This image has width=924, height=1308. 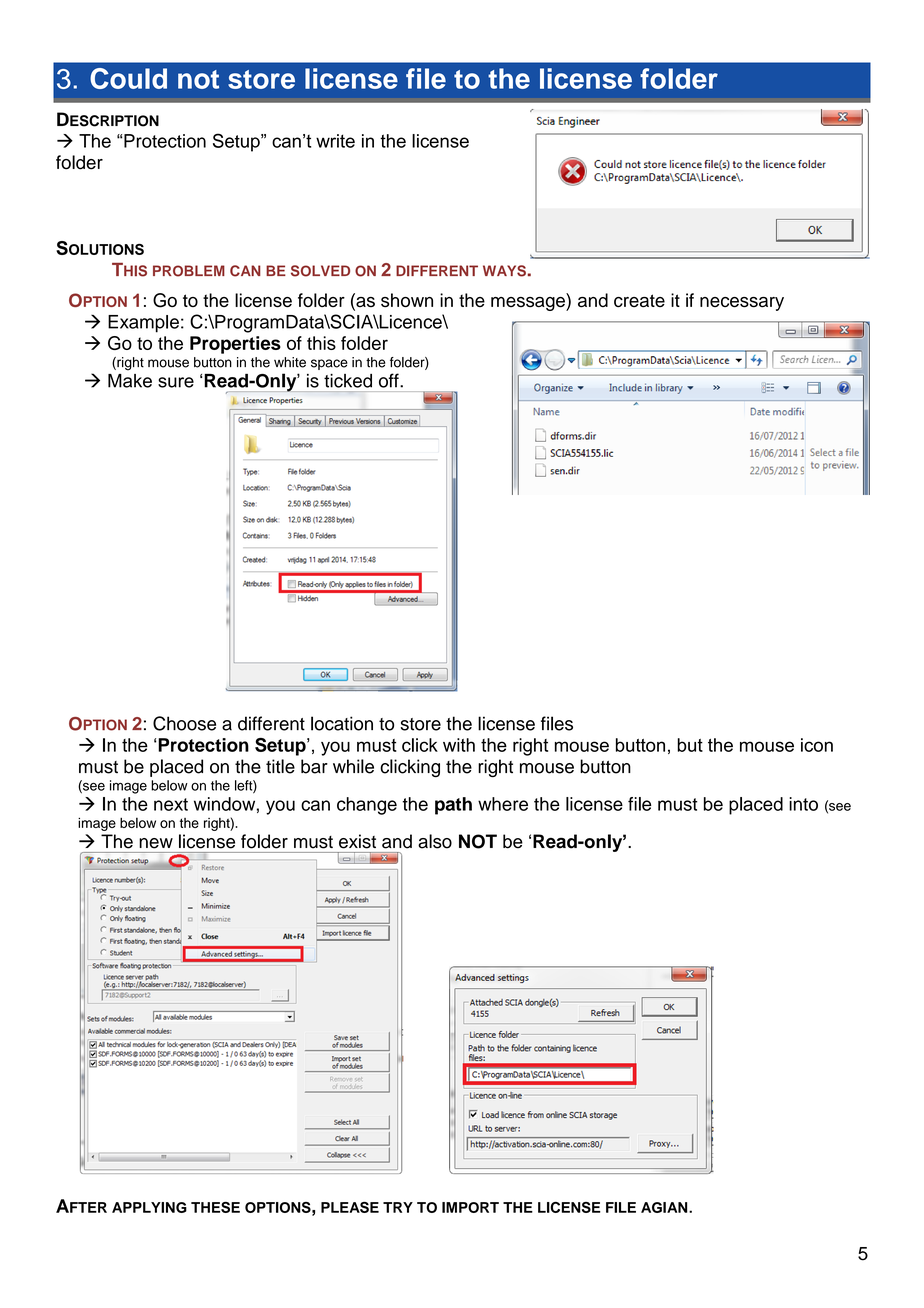 What do you see at coordinates (459, 745) in the image?
I see `with` at bounding box center [459, 745].
